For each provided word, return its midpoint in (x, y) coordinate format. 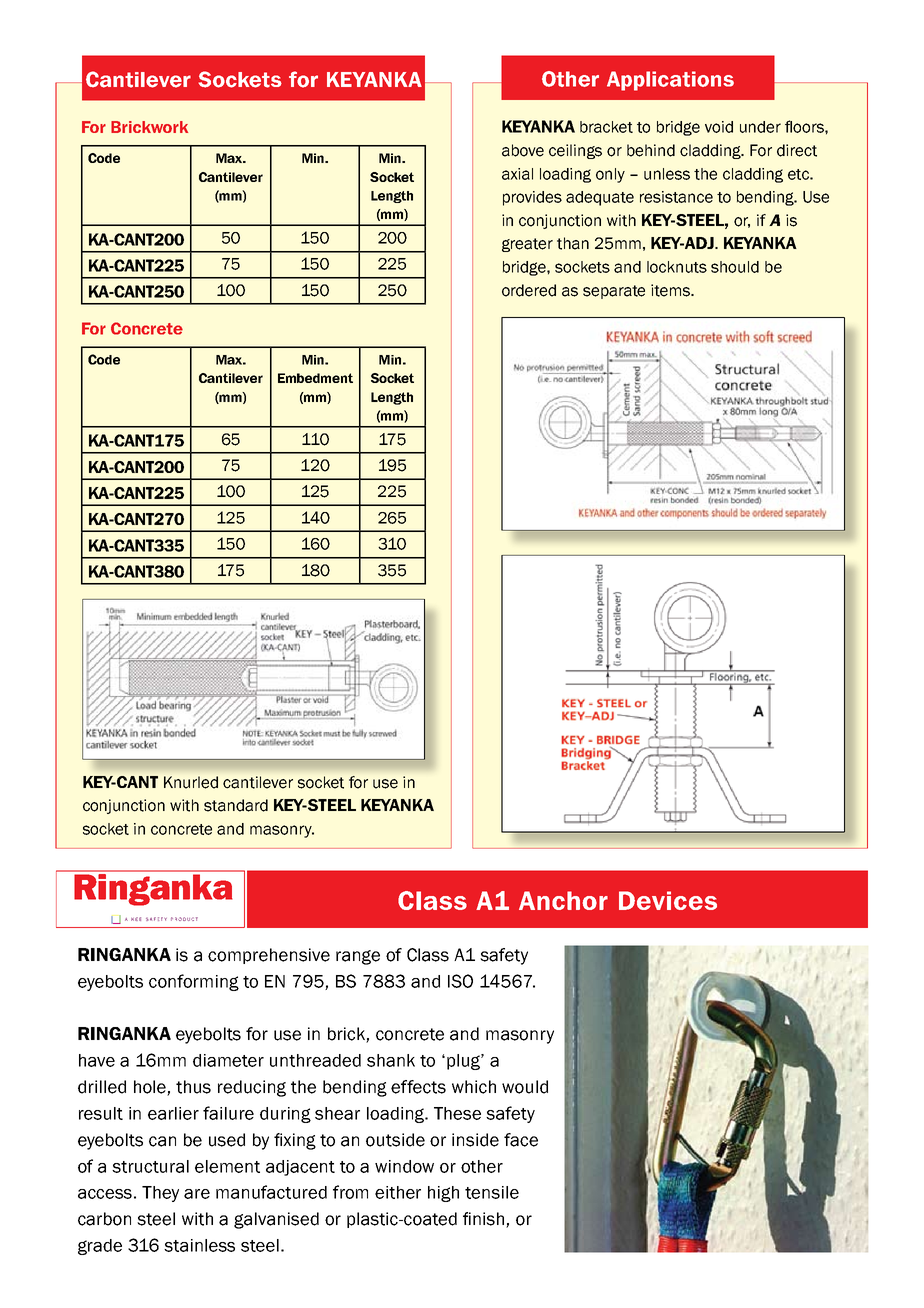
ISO (460, 981)
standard (236, 805)
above (523, 150)
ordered (529, 290)
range (358, 957)
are (197, 1194)
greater (527, 245)
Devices (668, 900)
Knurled (191, 782)
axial (517, 174)
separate (614, 292)
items (671, 290)
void (719, 127)
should (735, 267)
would (525, 1087)
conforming (194, 982)
